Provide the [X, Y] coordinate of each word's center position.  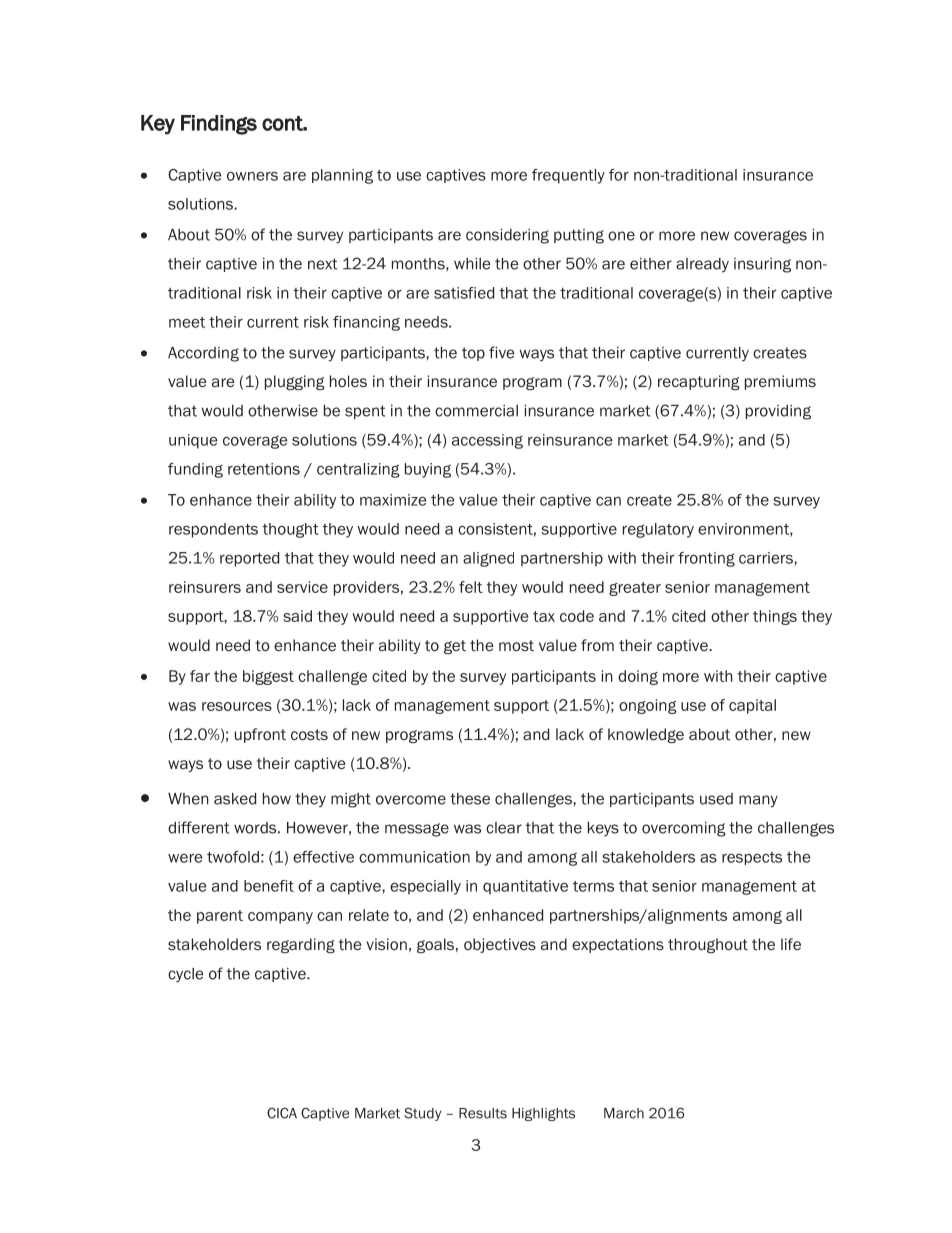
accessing [487, 441]
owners [252, 176]
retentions [264, 469]
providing [778, 412]
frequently [568, 176]
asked [235, 799]
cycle [186, 975]
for [619, 175]
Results [483, 1113]
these [470, 799]
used [716, 799]
